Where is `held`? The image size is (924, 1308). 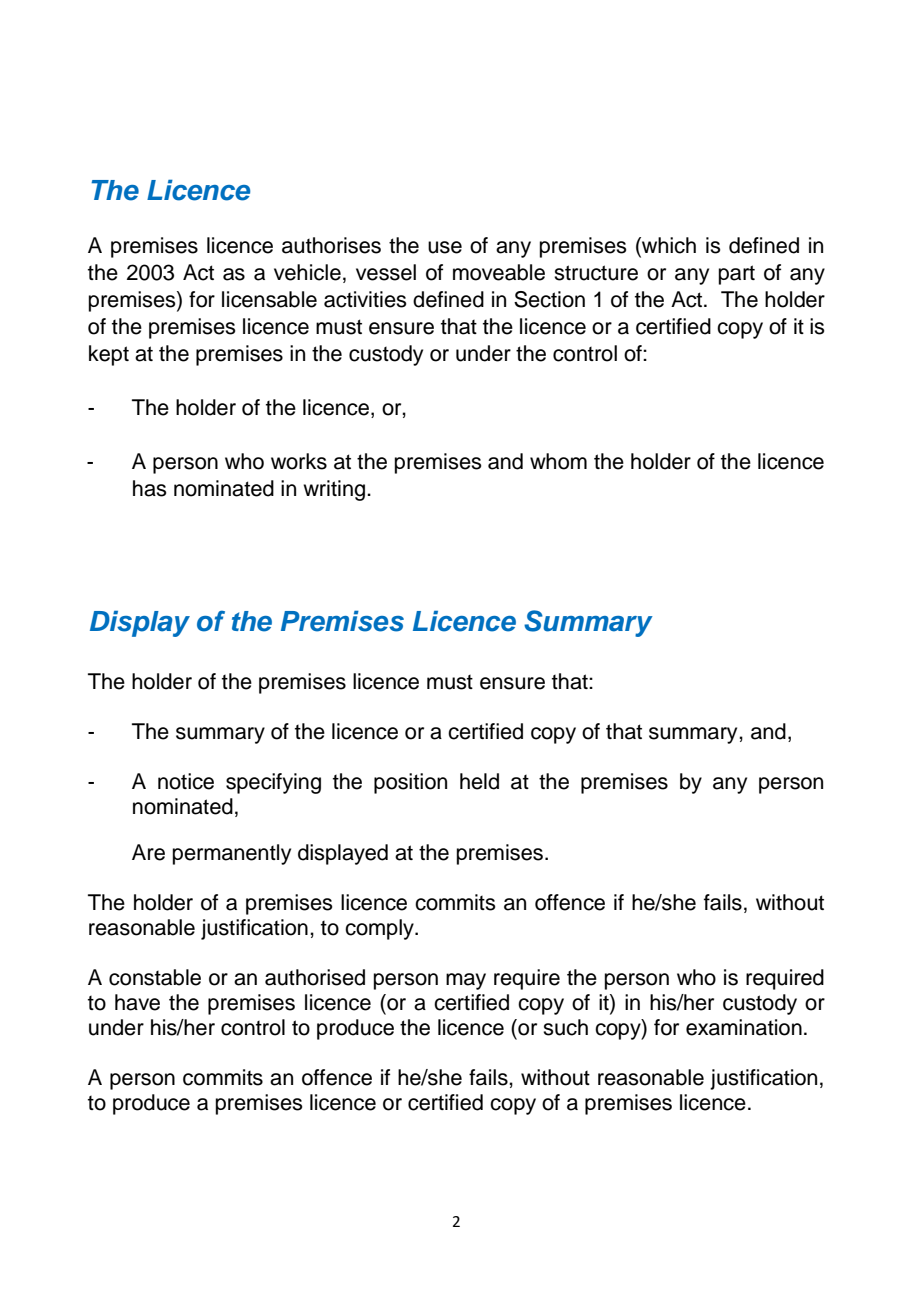 held is located at coordinates (479, 781).
